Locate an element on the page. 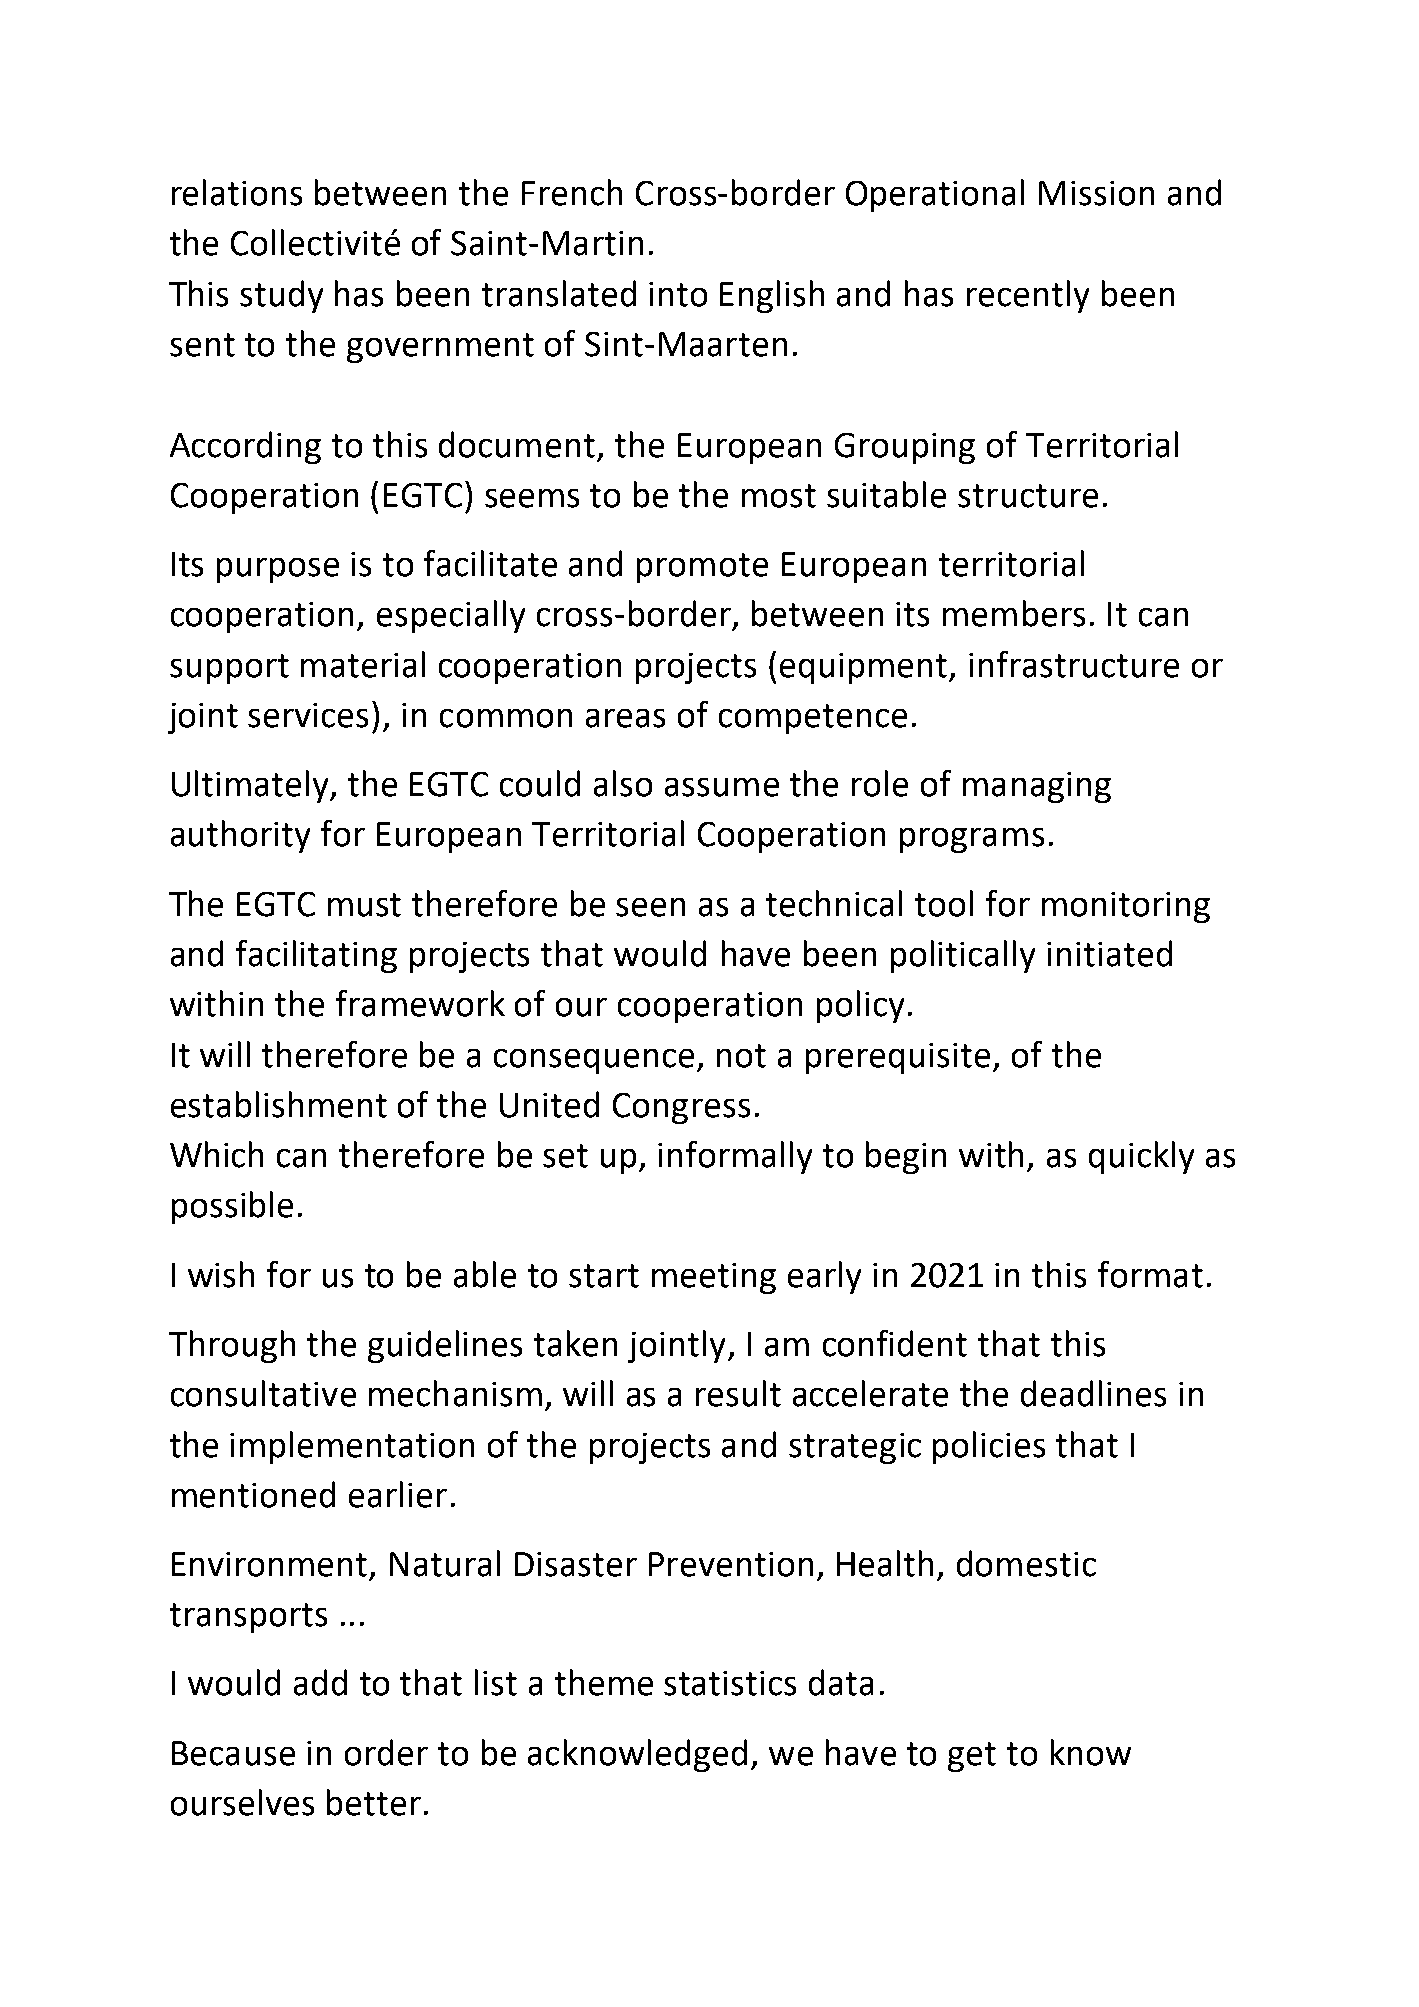 The image size is (1419, 2007). better is located at coordinates (374, 1802).
